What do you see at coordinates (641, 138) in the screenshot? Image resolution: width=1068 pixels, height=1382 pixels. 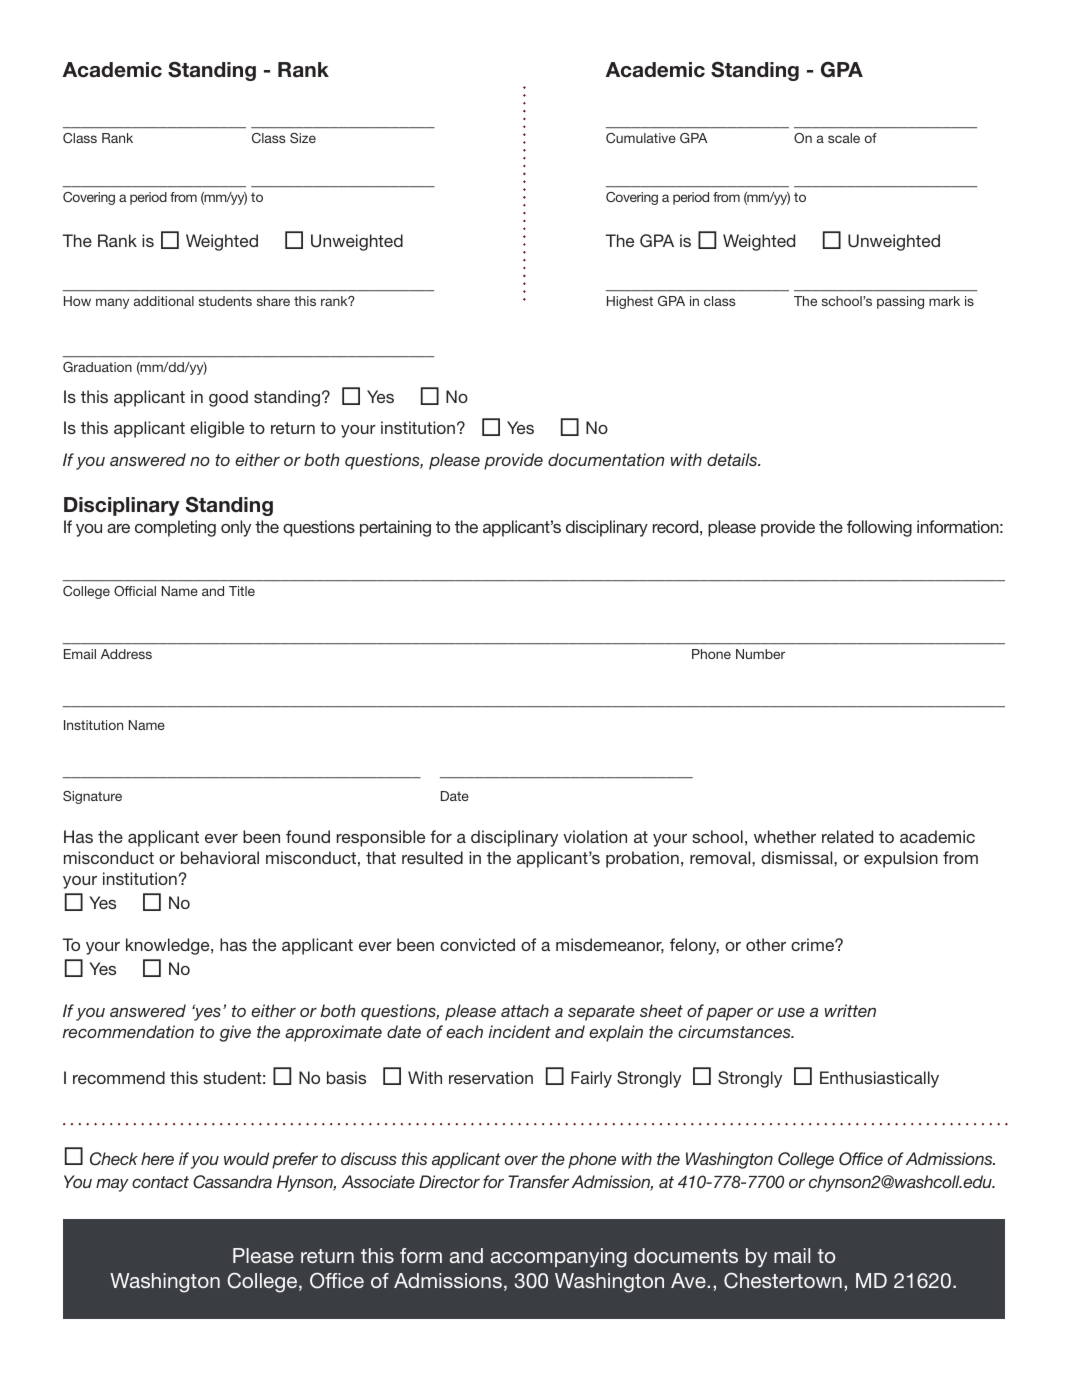 I see `Cumulative` at bounding box center [641, 138].
